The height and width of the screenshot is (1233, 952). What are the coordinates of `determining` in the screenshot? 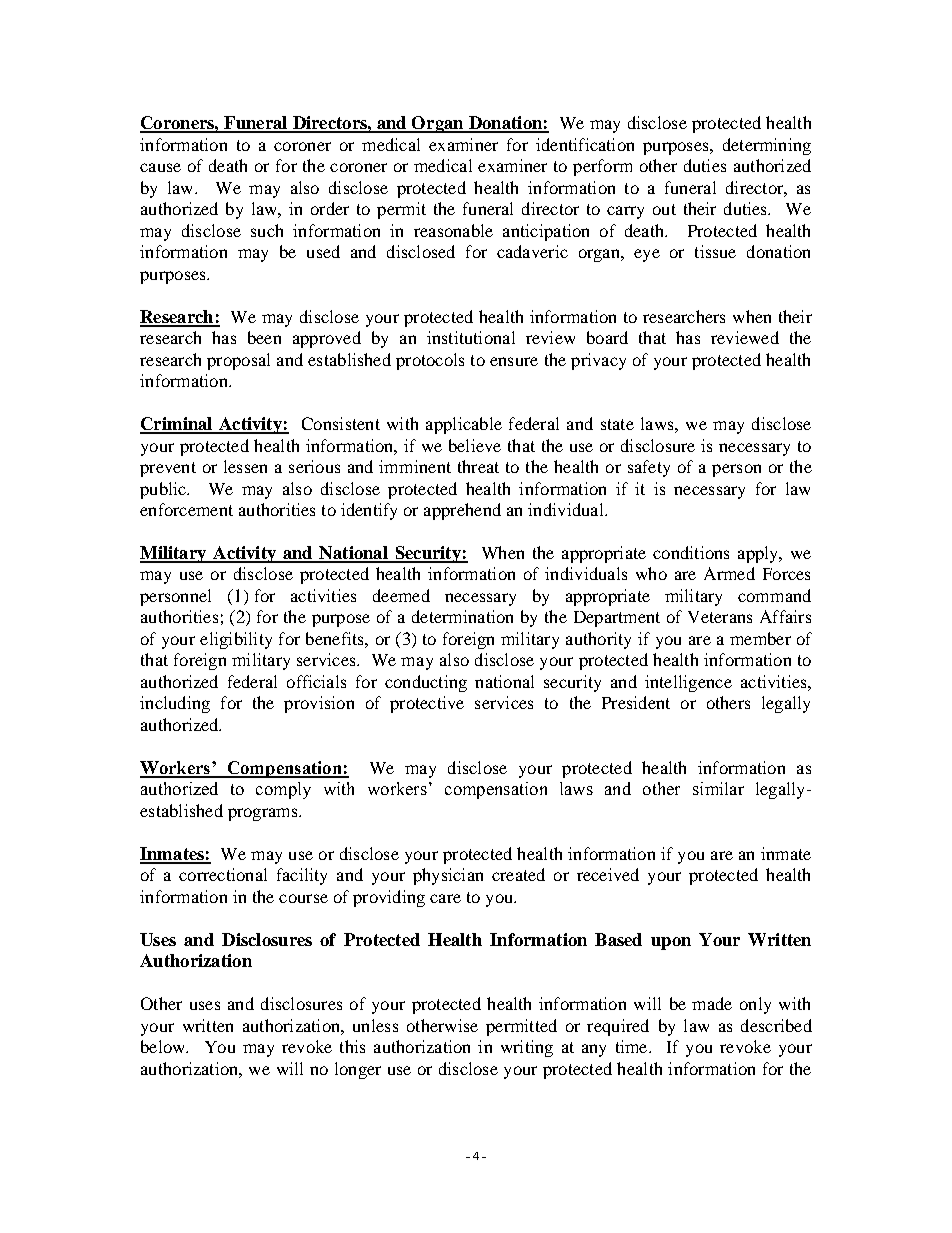 It's located at (767, 146).
